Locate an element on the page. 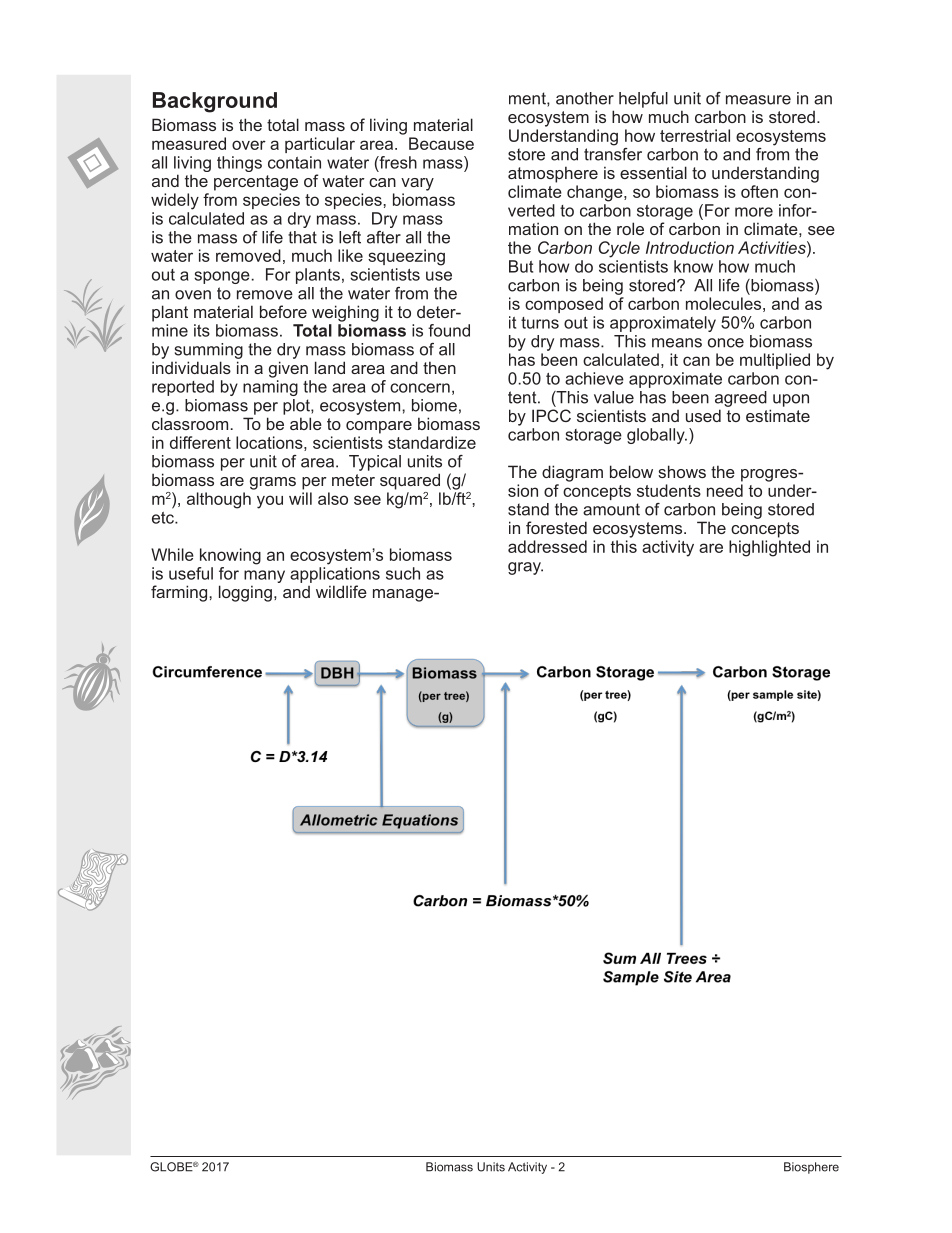 The width and height of the page is (952, 1233). Biosphere is located at coordinates (811, 1168).
